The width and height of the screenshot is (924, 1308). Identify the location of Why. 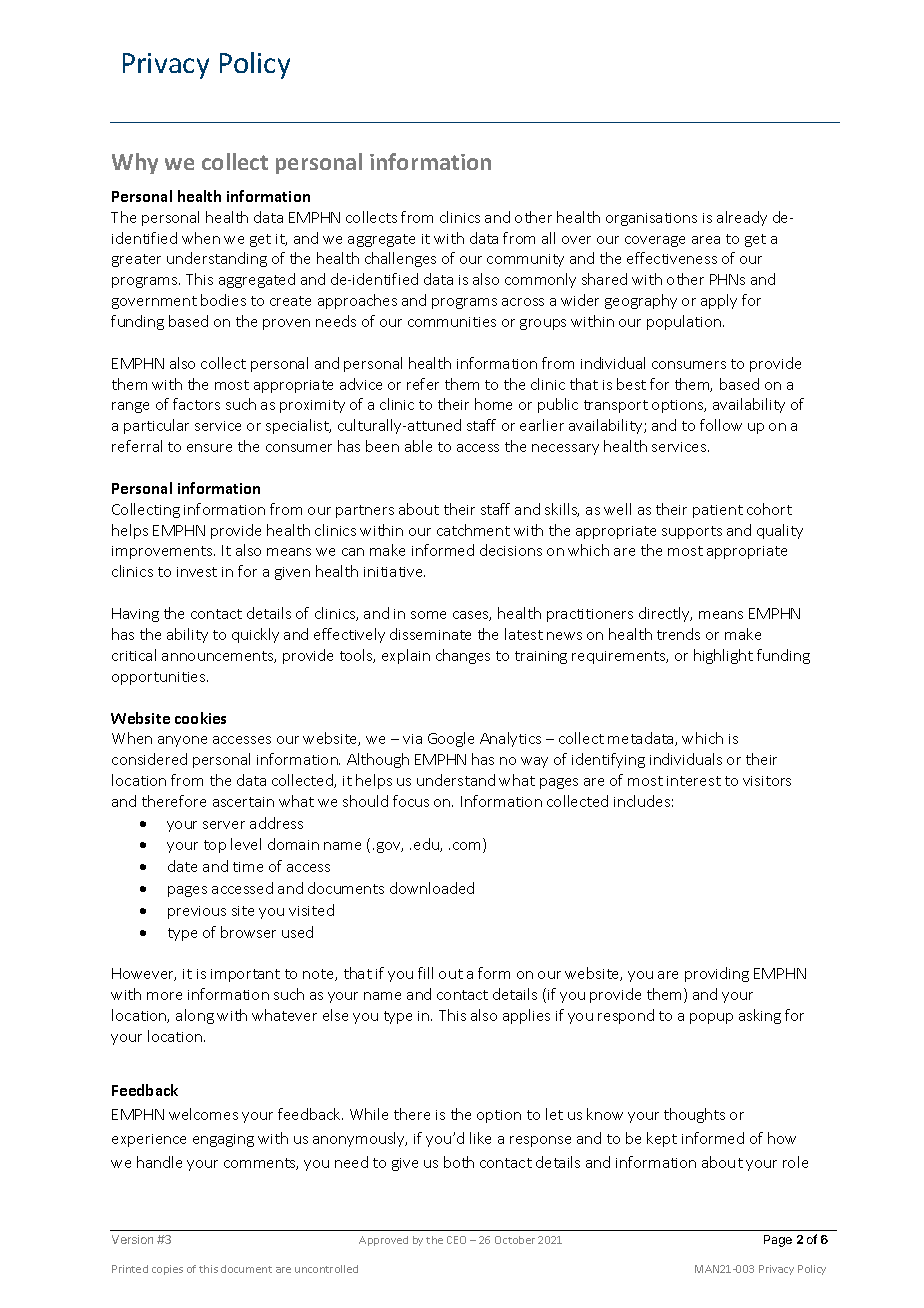
(135, 163).
